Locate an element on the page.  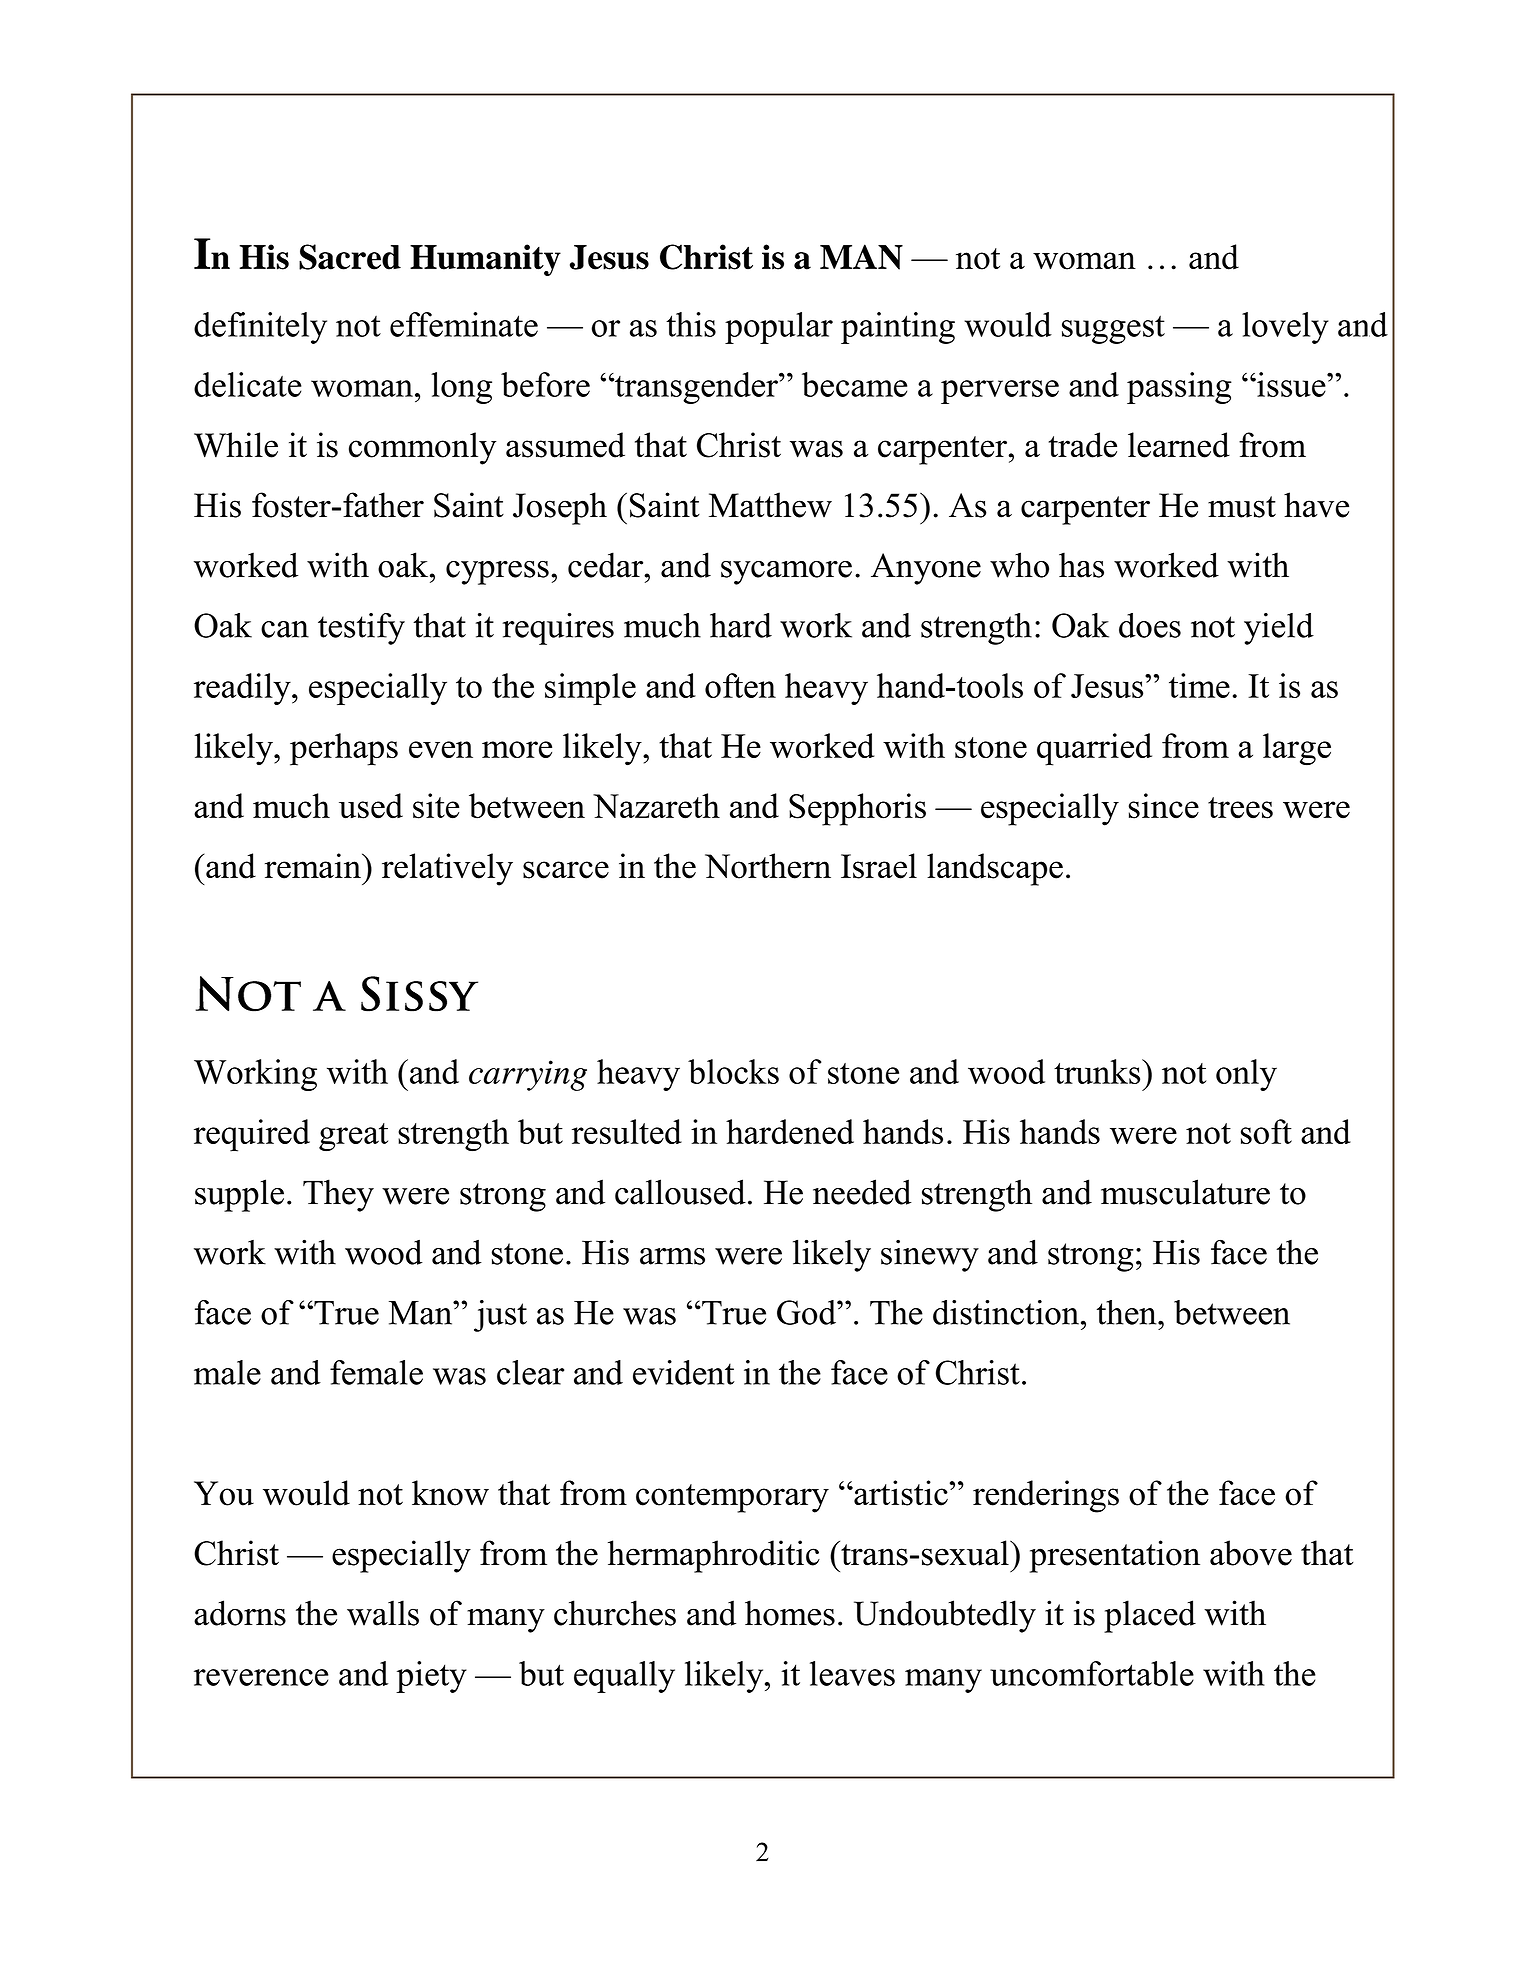
placed is located at coordinates (1150, 1616).
